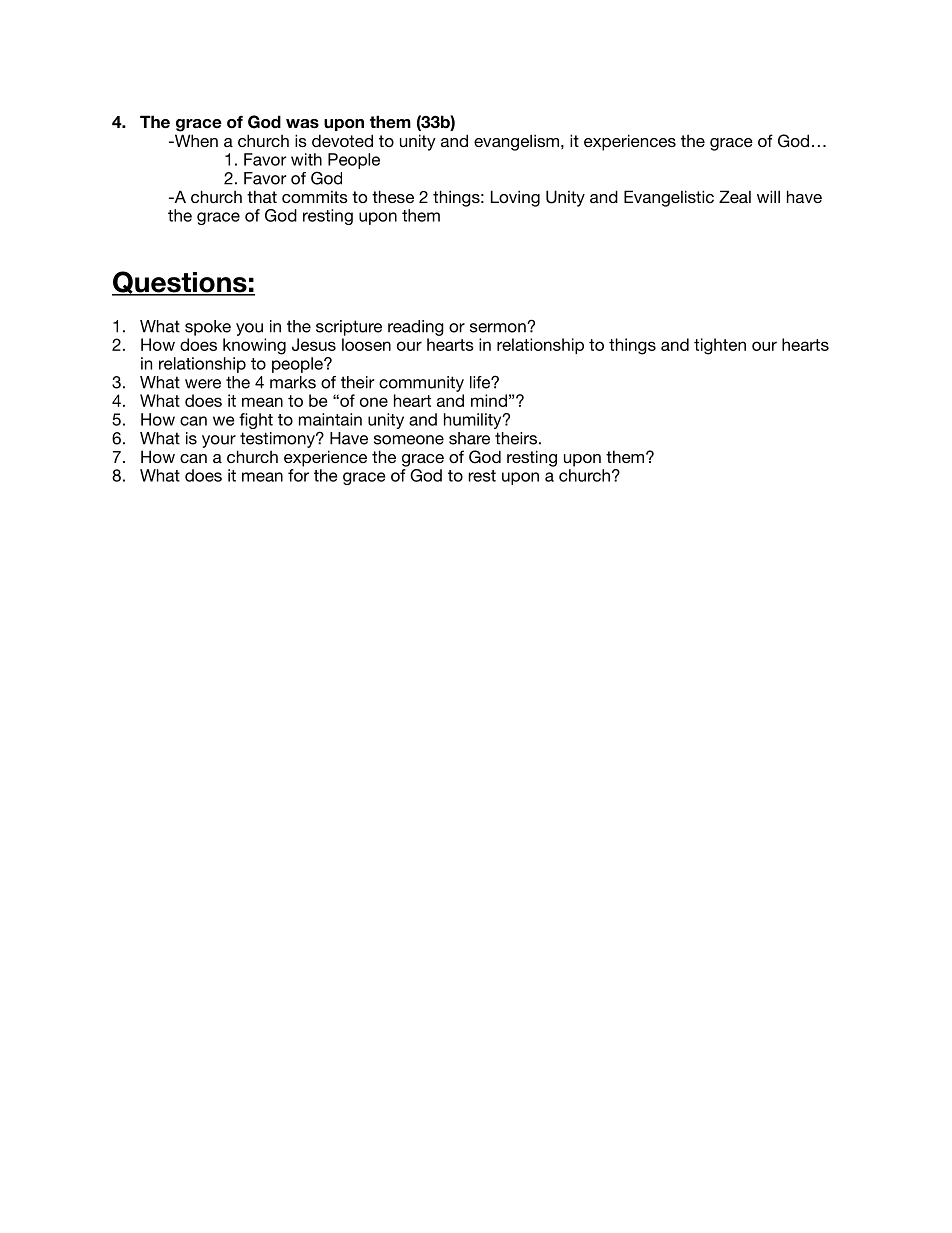 The height and width of the image is (1233, 952). What do you see at coordinates (180, 283) in the image?
I see `Questions` at bounding box center [180, 283].
